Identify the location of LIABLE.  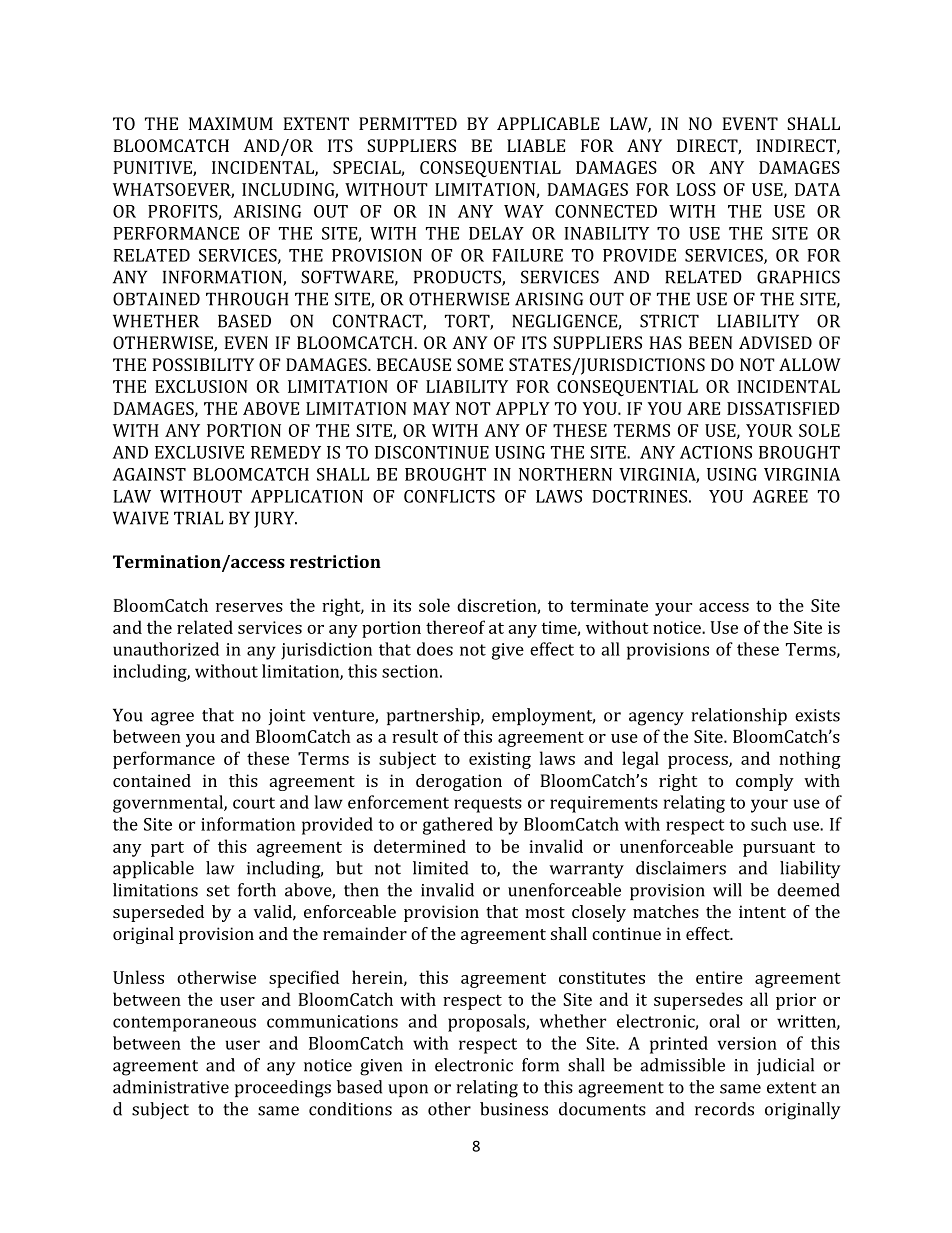
(536, 145).
